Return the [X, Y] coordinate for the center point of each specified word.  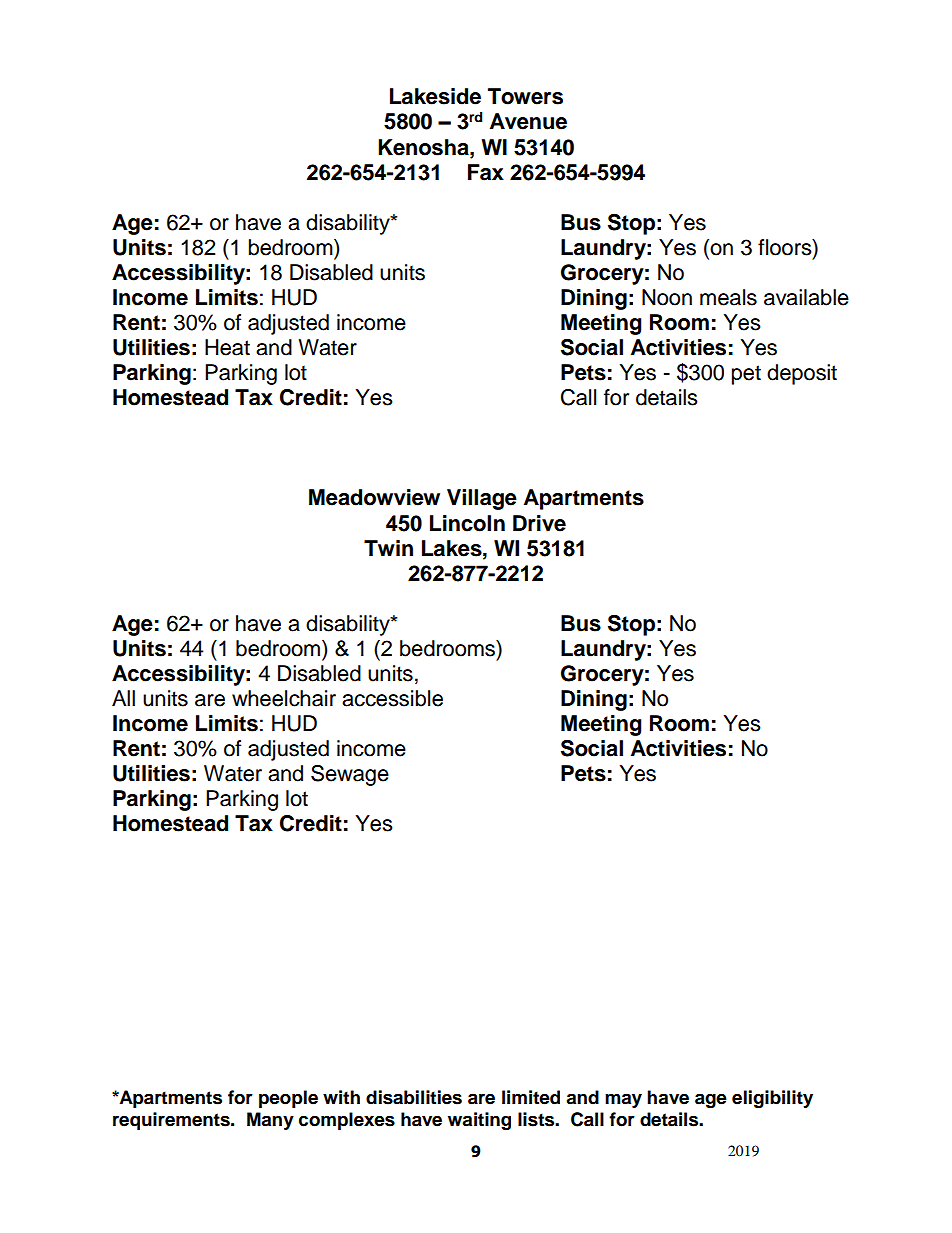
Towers [525, 96]
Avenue [528, 121]
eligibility [772, 1099]
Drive [539, 523]
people [288, 1099]
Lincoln [467, 523]
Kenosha [424, 147]
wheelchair [284, 698]
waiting [479, 1121]
